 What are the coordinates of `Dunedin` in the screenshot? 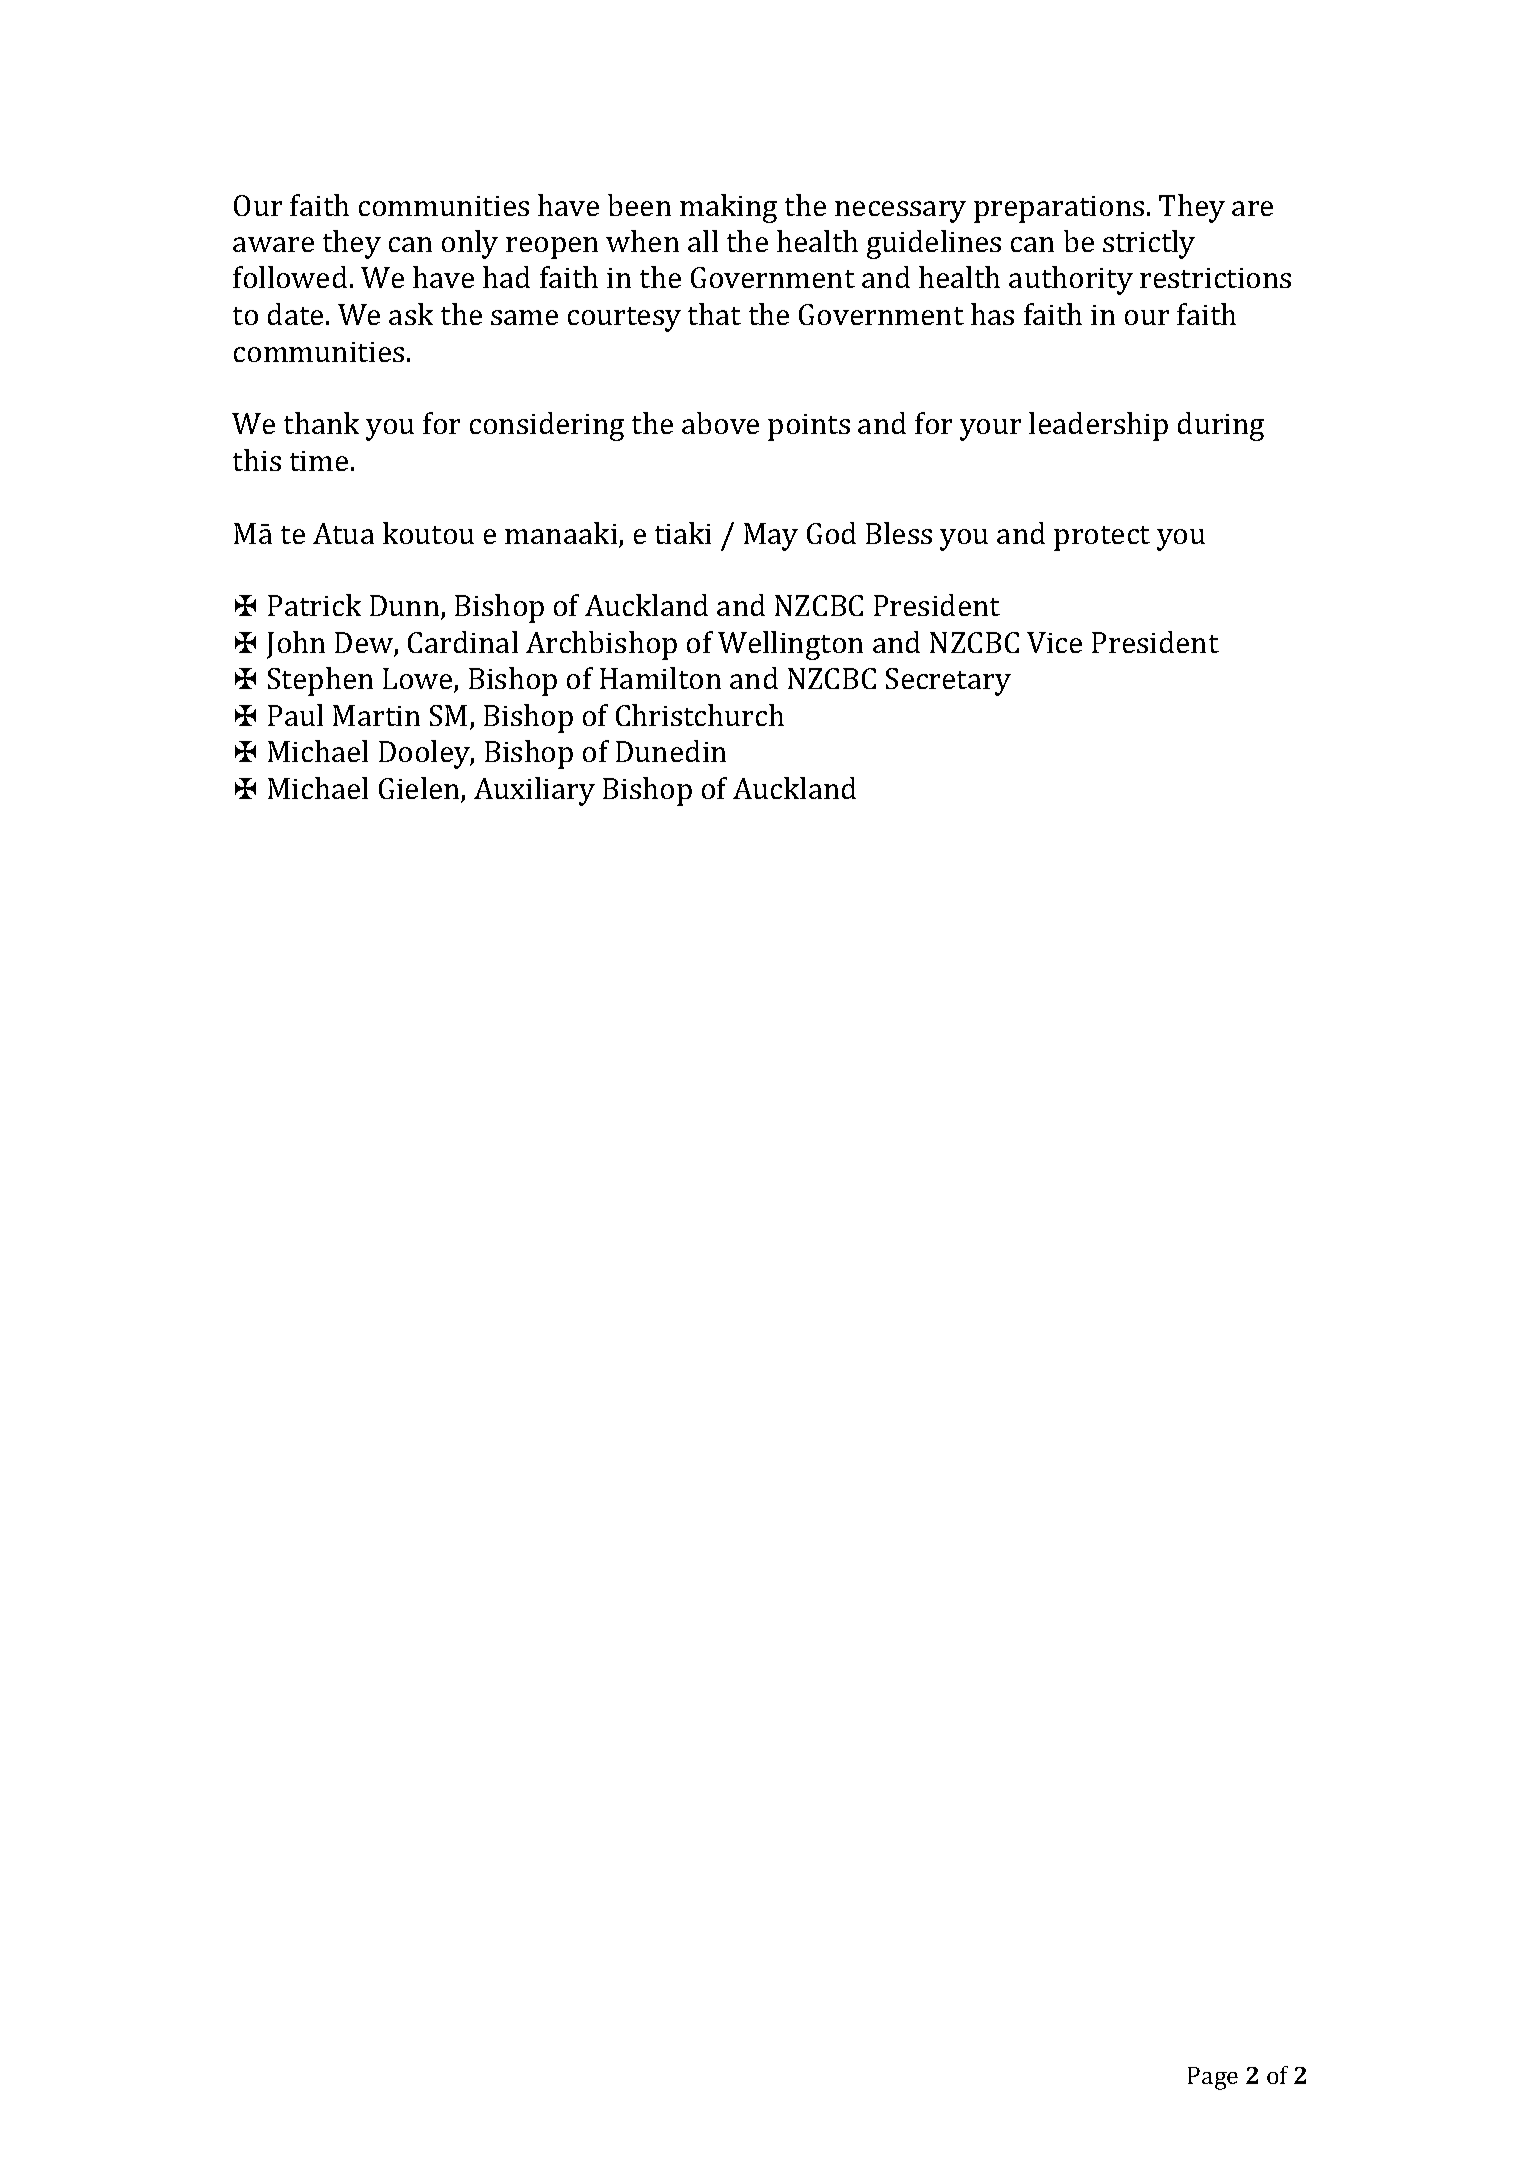 It's located at (671, 751).
